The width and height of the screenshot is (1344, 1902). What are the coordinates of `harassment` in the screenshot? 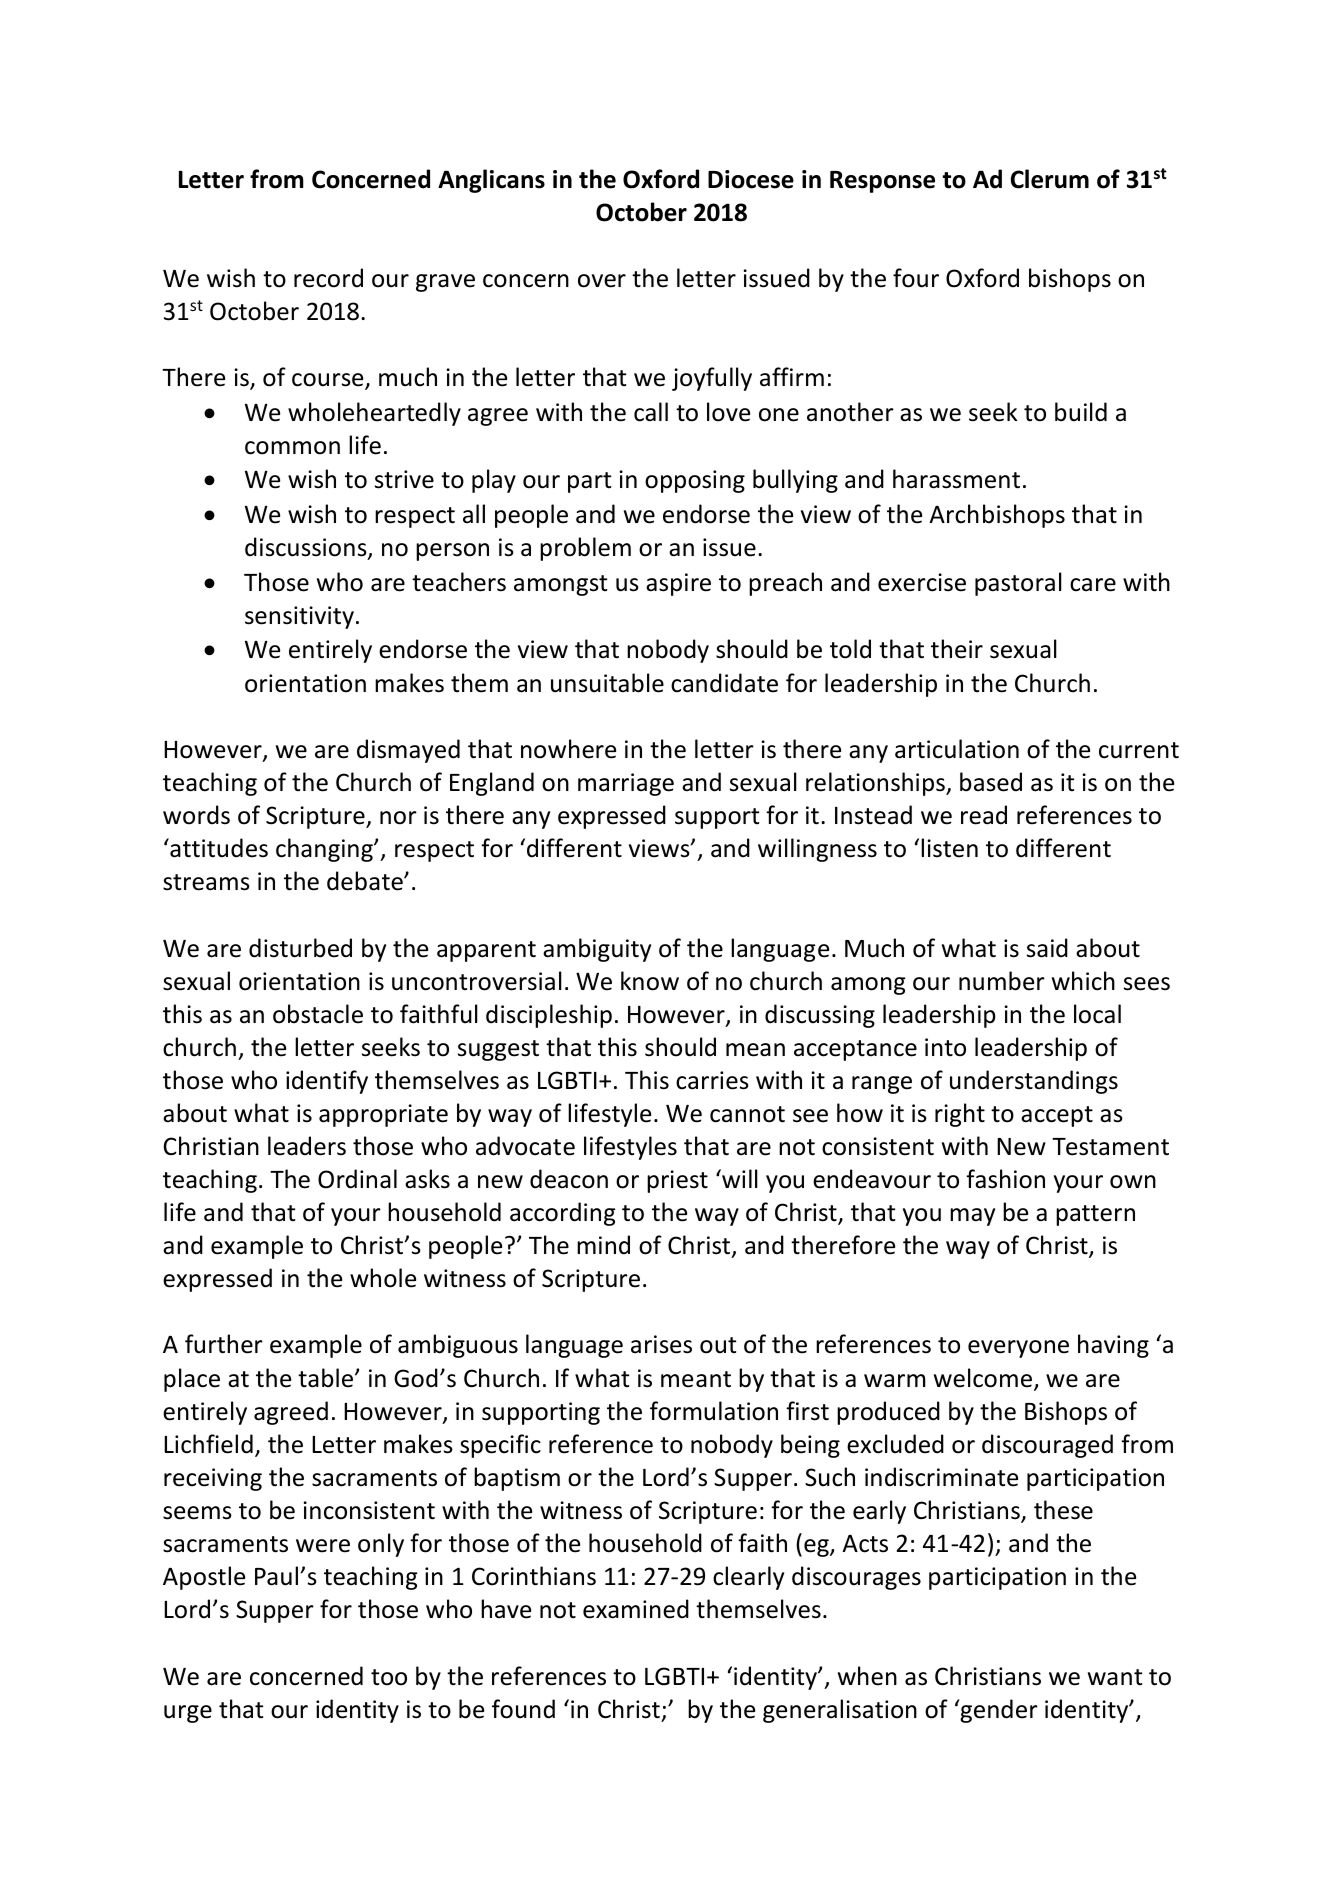 It's located at (956, 479).
